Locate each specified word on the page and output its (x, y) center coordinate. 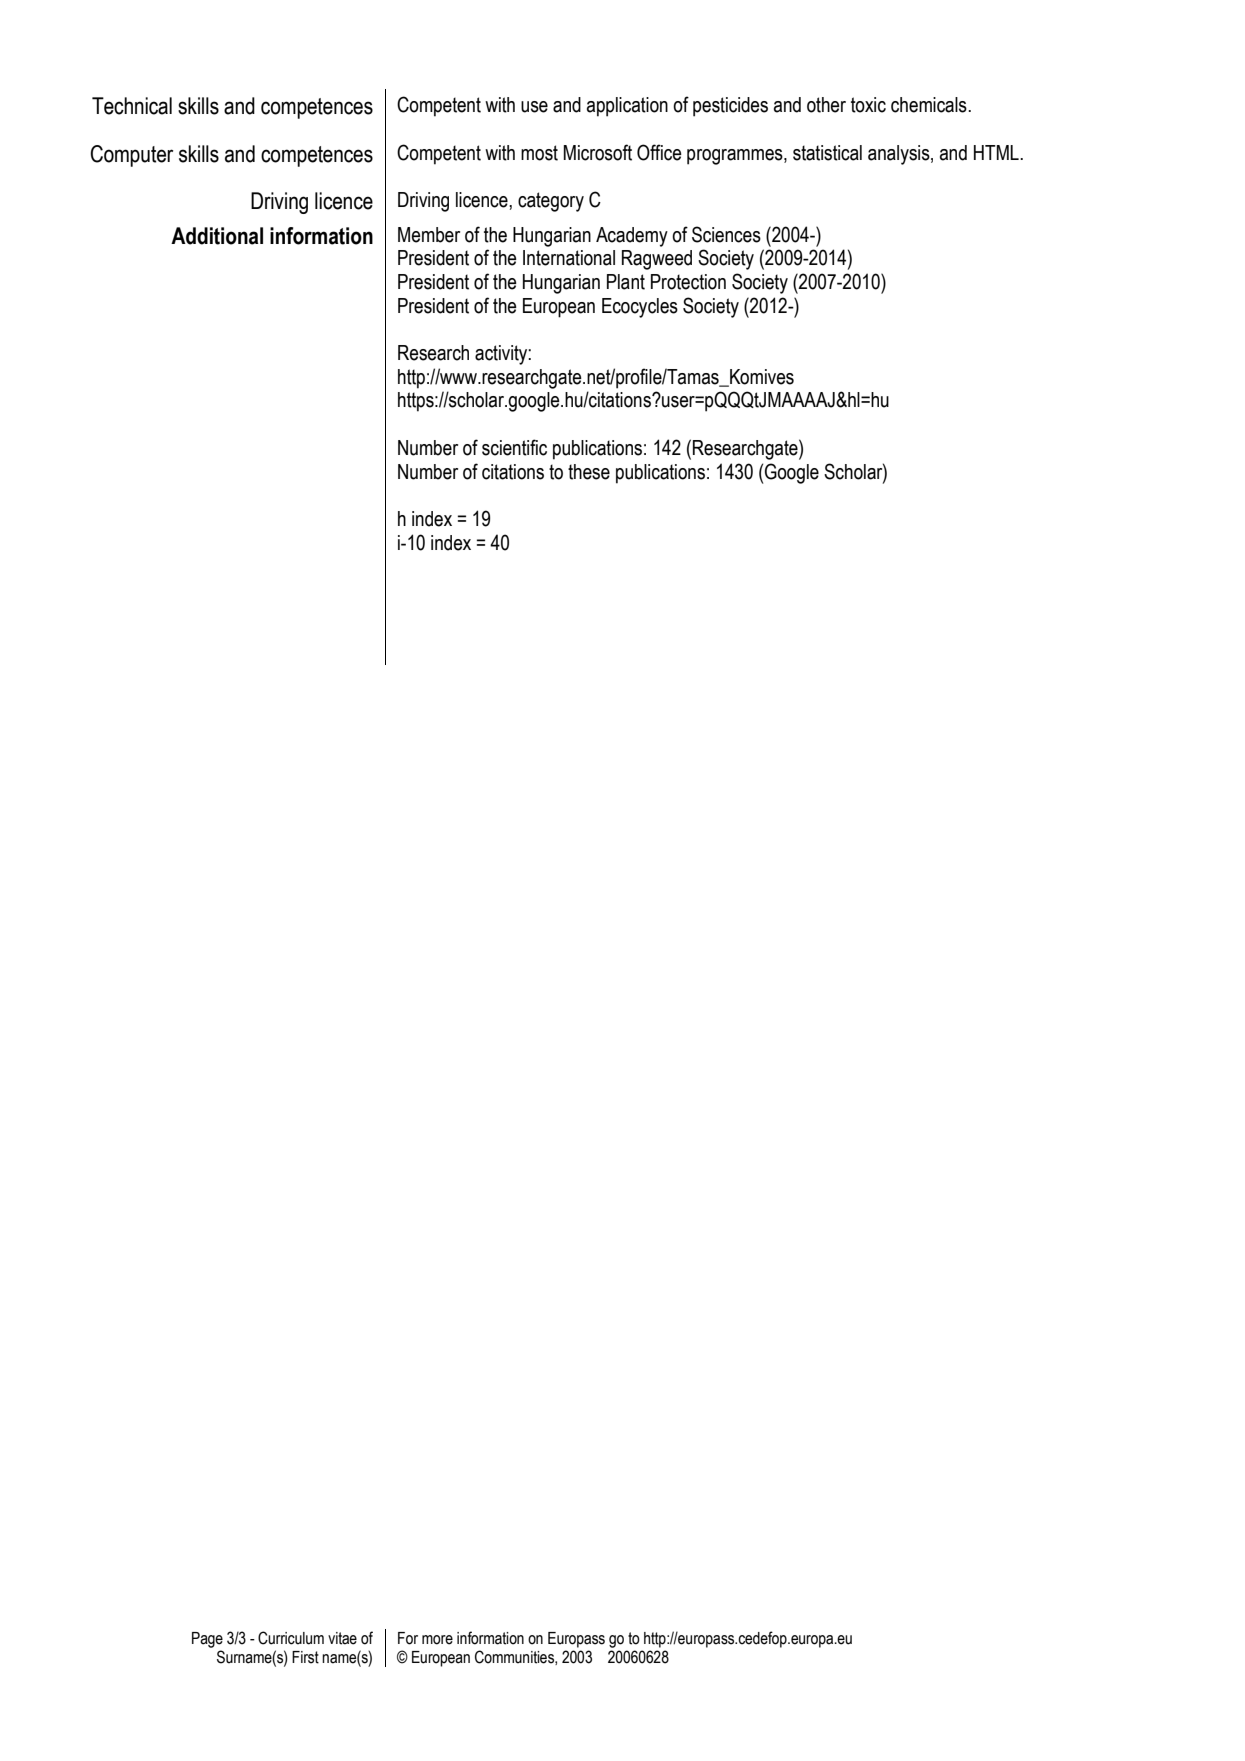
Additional (217, 236)
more (437, 1640)
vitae (342, 1638)
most (539, 153)
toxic (868, 105)
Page (207, 1640)
